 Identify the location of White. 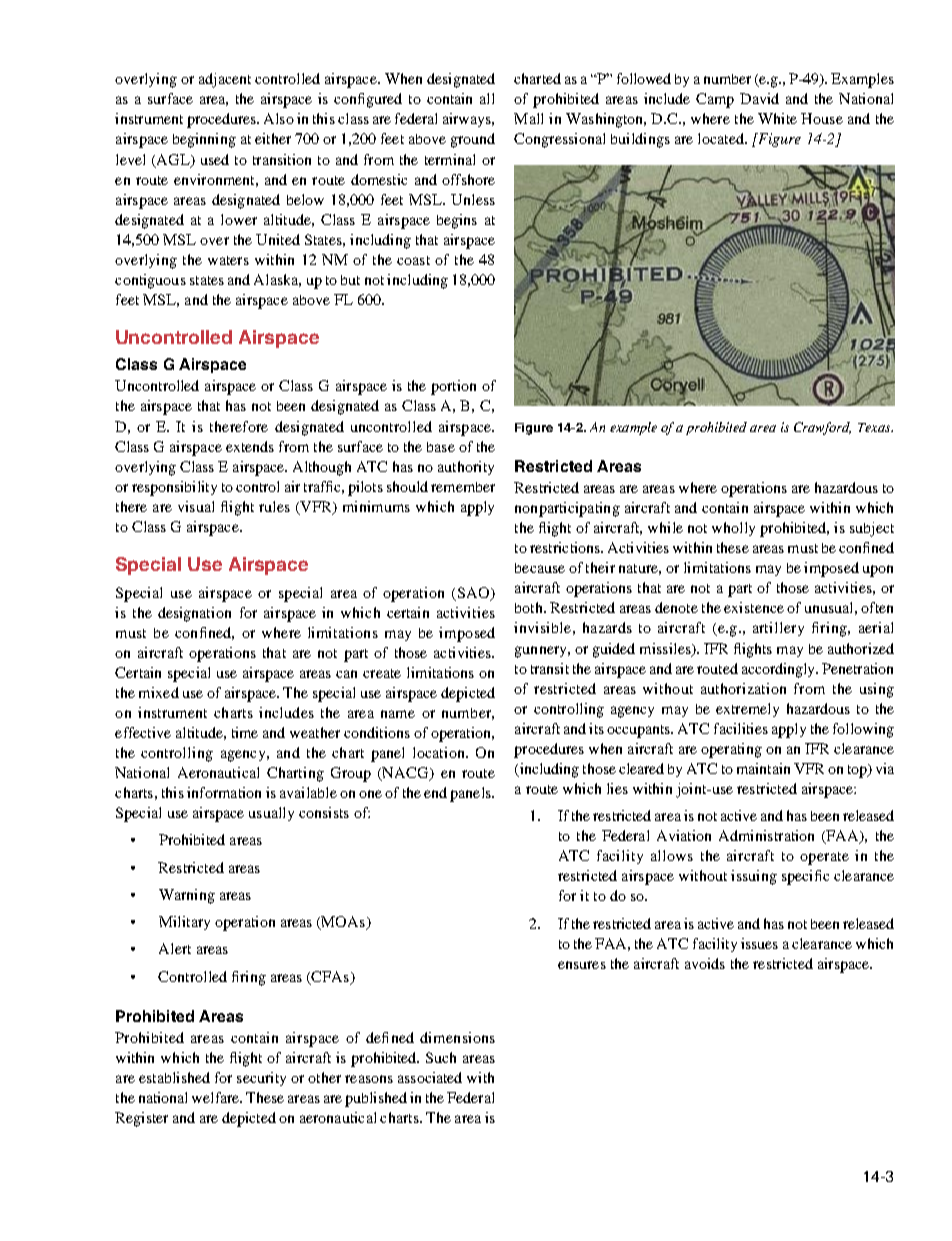
(777, 118).
